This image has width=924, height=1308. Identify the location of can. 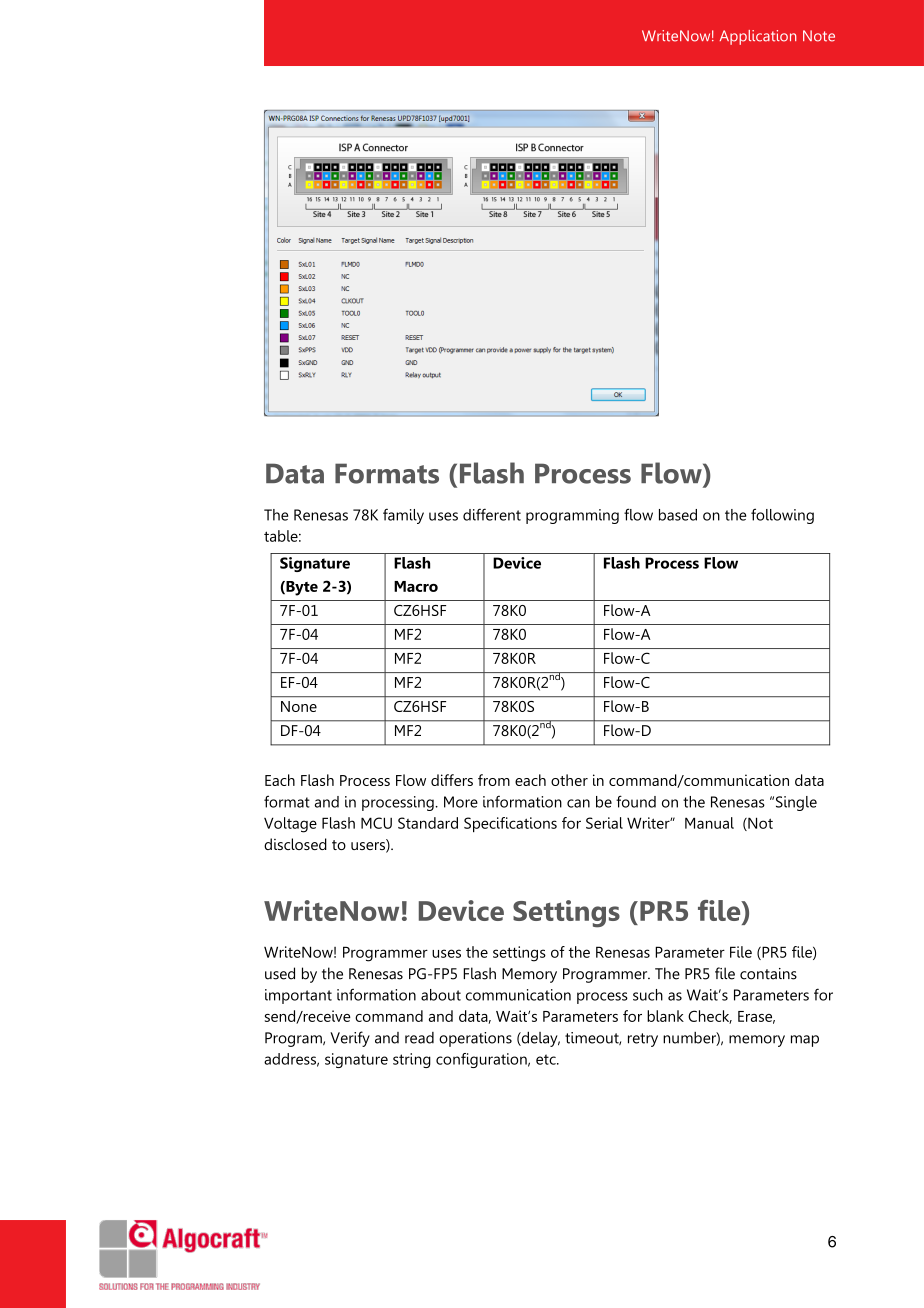
(578, 803).
